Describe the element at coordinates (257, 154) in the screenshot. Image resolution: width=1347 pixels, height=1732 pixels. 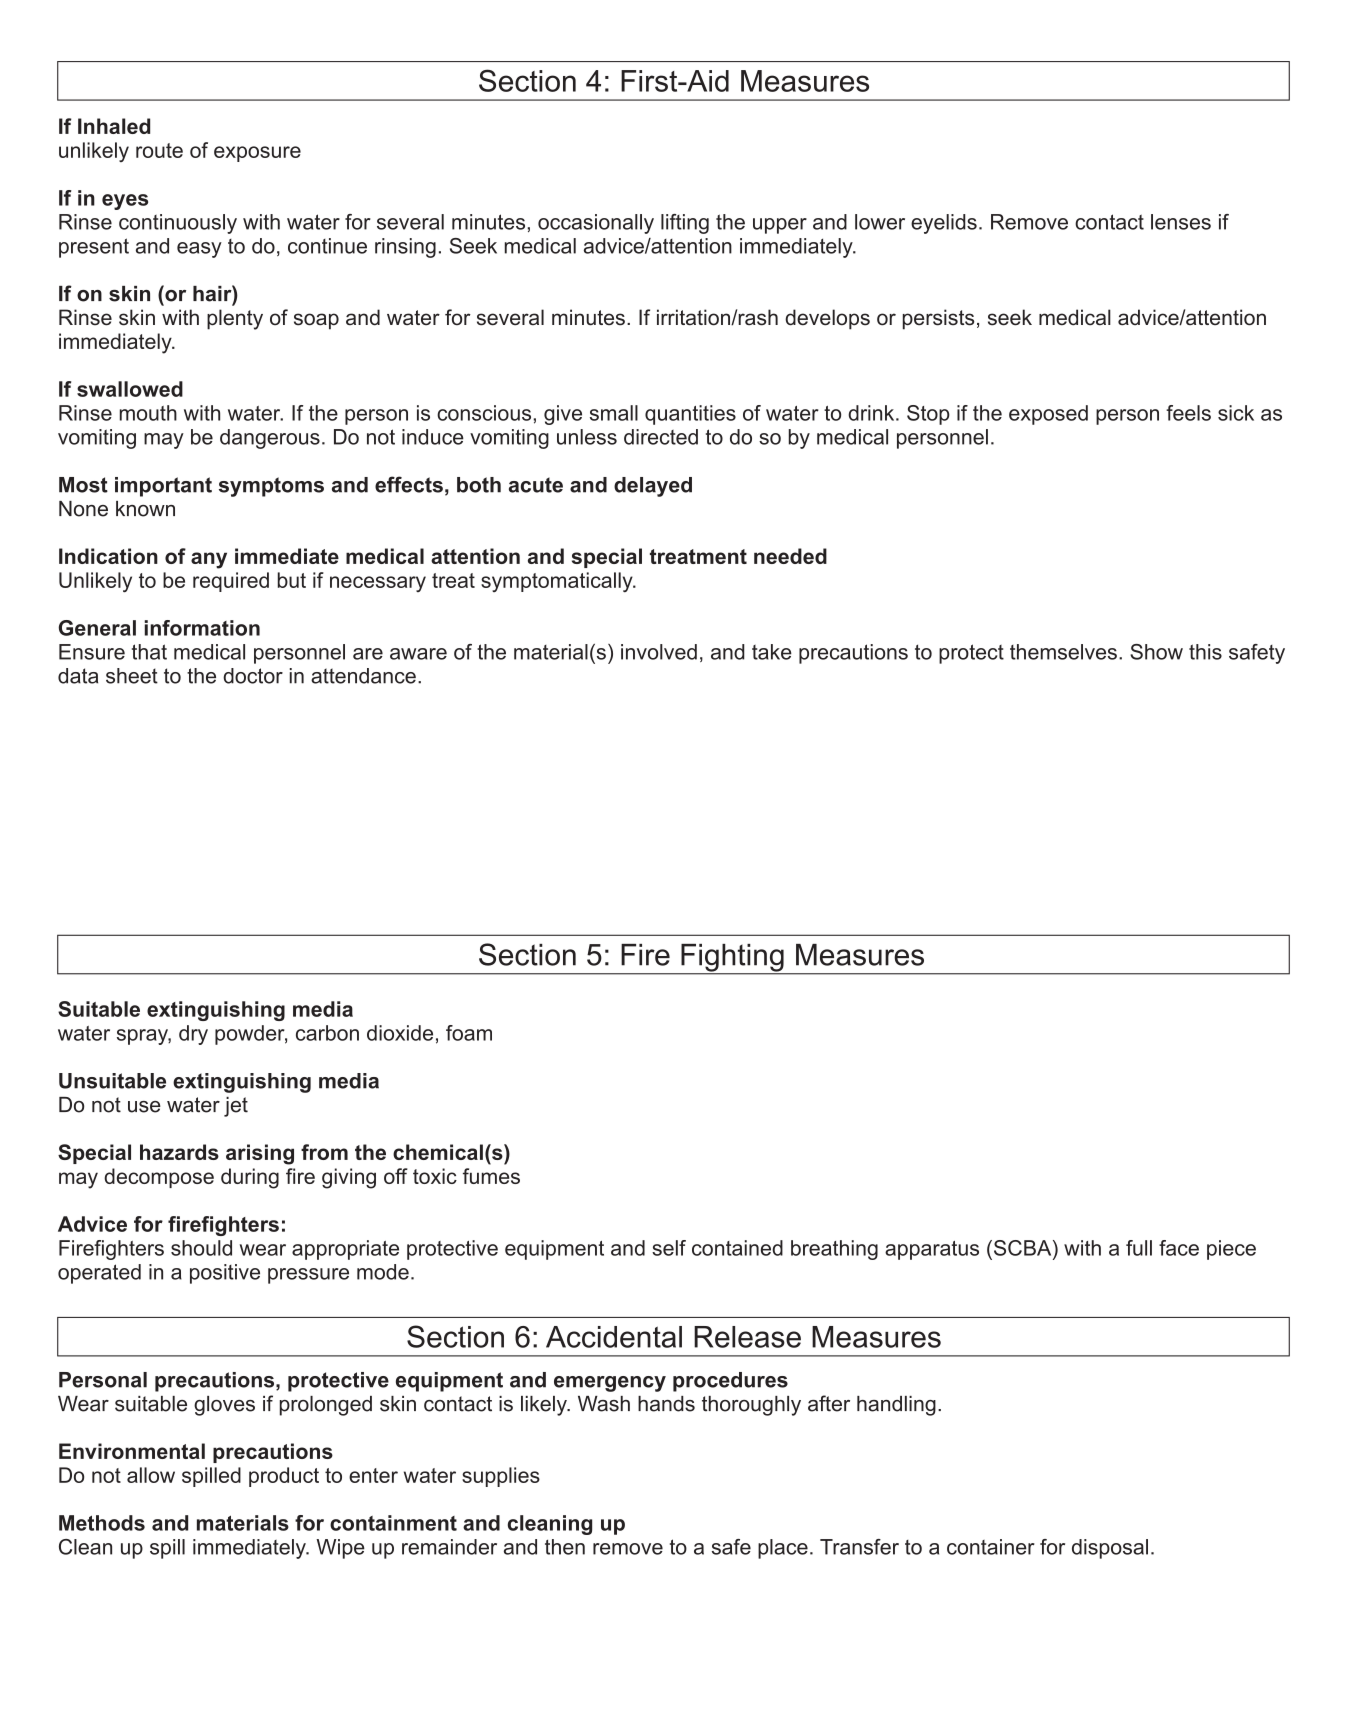
I see `exposure` at that location.
